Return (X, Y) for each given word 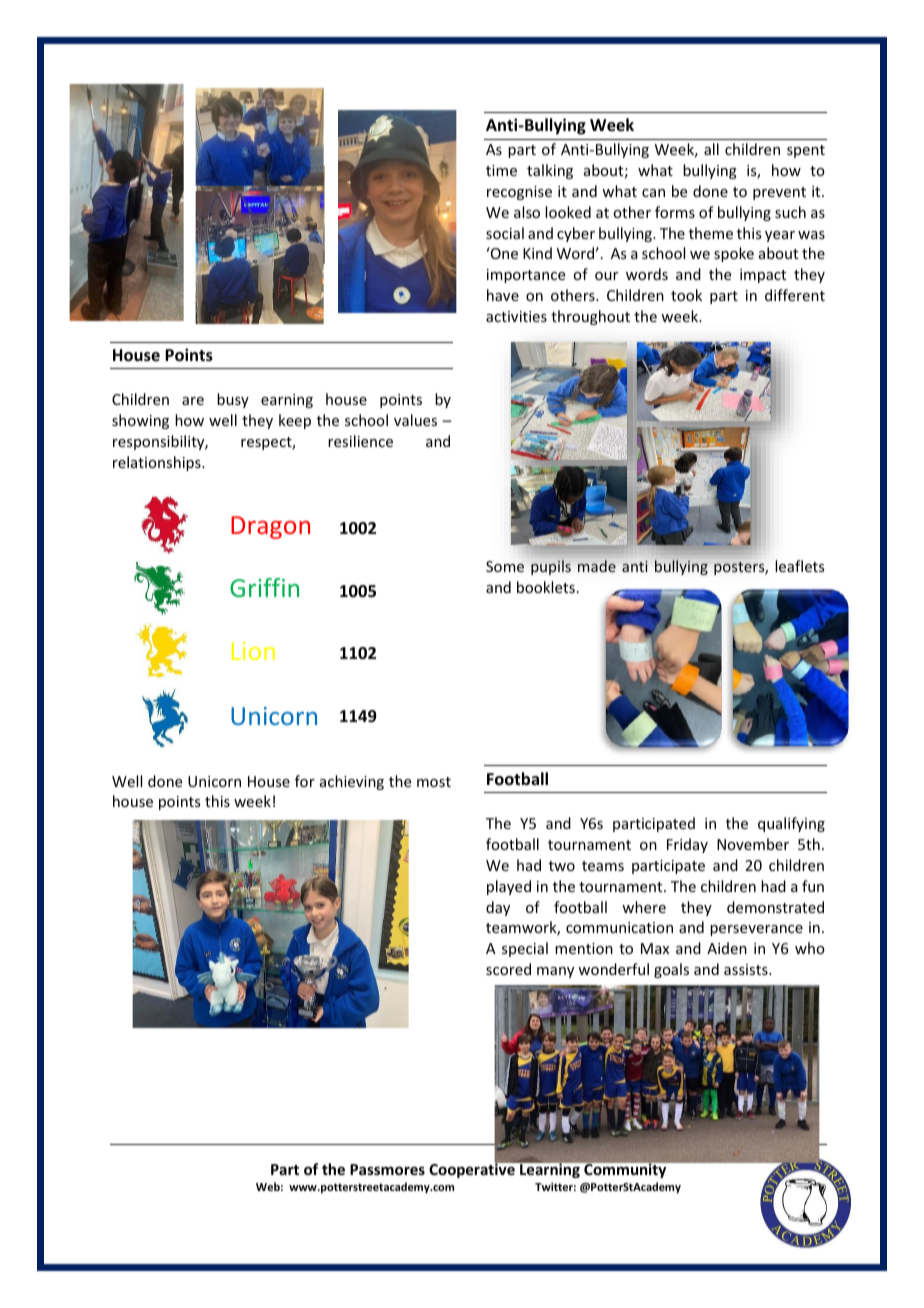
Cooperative (473, 1169)
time (501, 170)
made (597, 566)
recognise (519, 193)
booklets (546, 587)
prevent (779, 193)
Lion (253, 651)
